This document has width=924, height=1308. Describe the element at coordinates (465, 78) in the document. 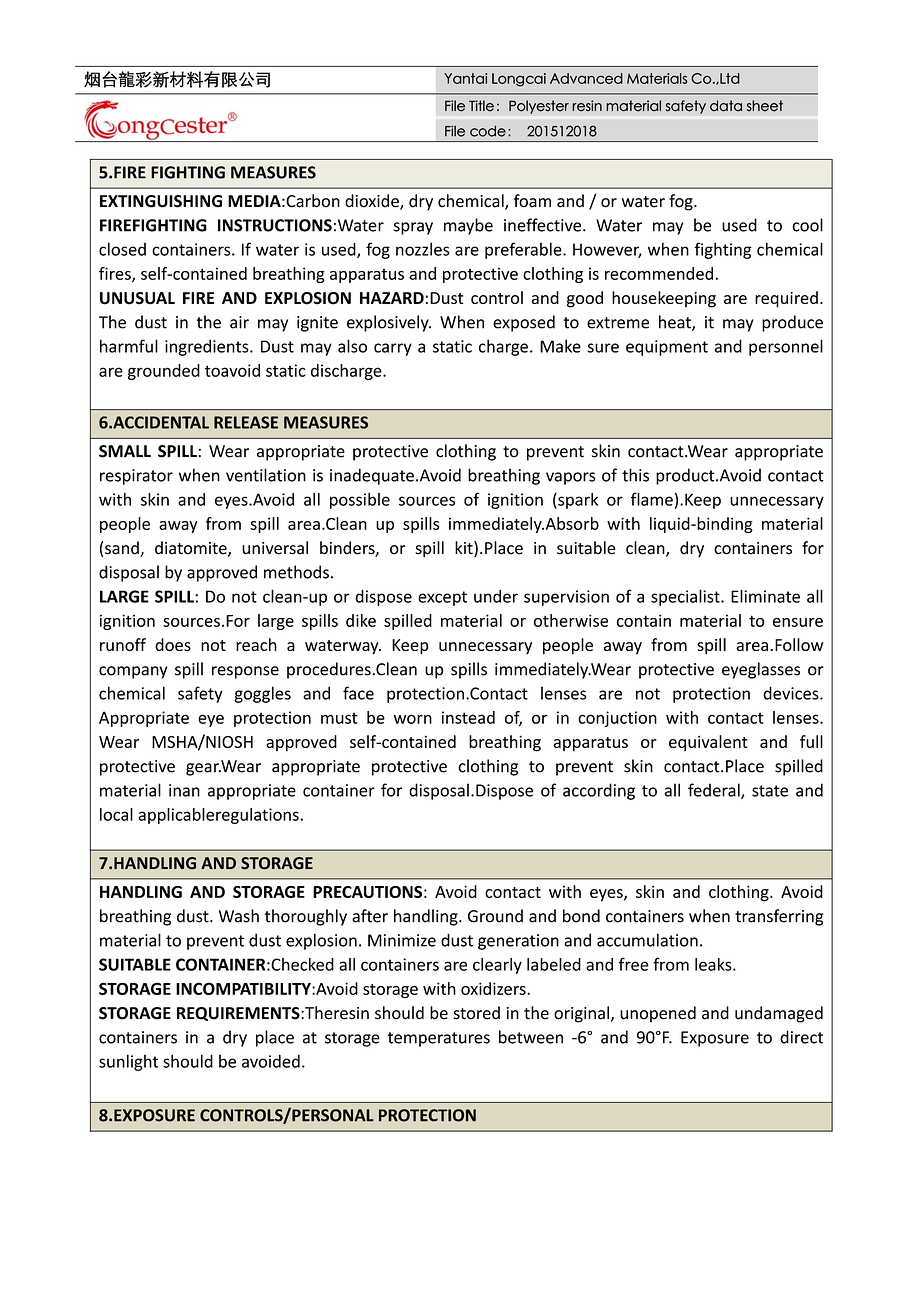

I see `Yantai` at that location.
